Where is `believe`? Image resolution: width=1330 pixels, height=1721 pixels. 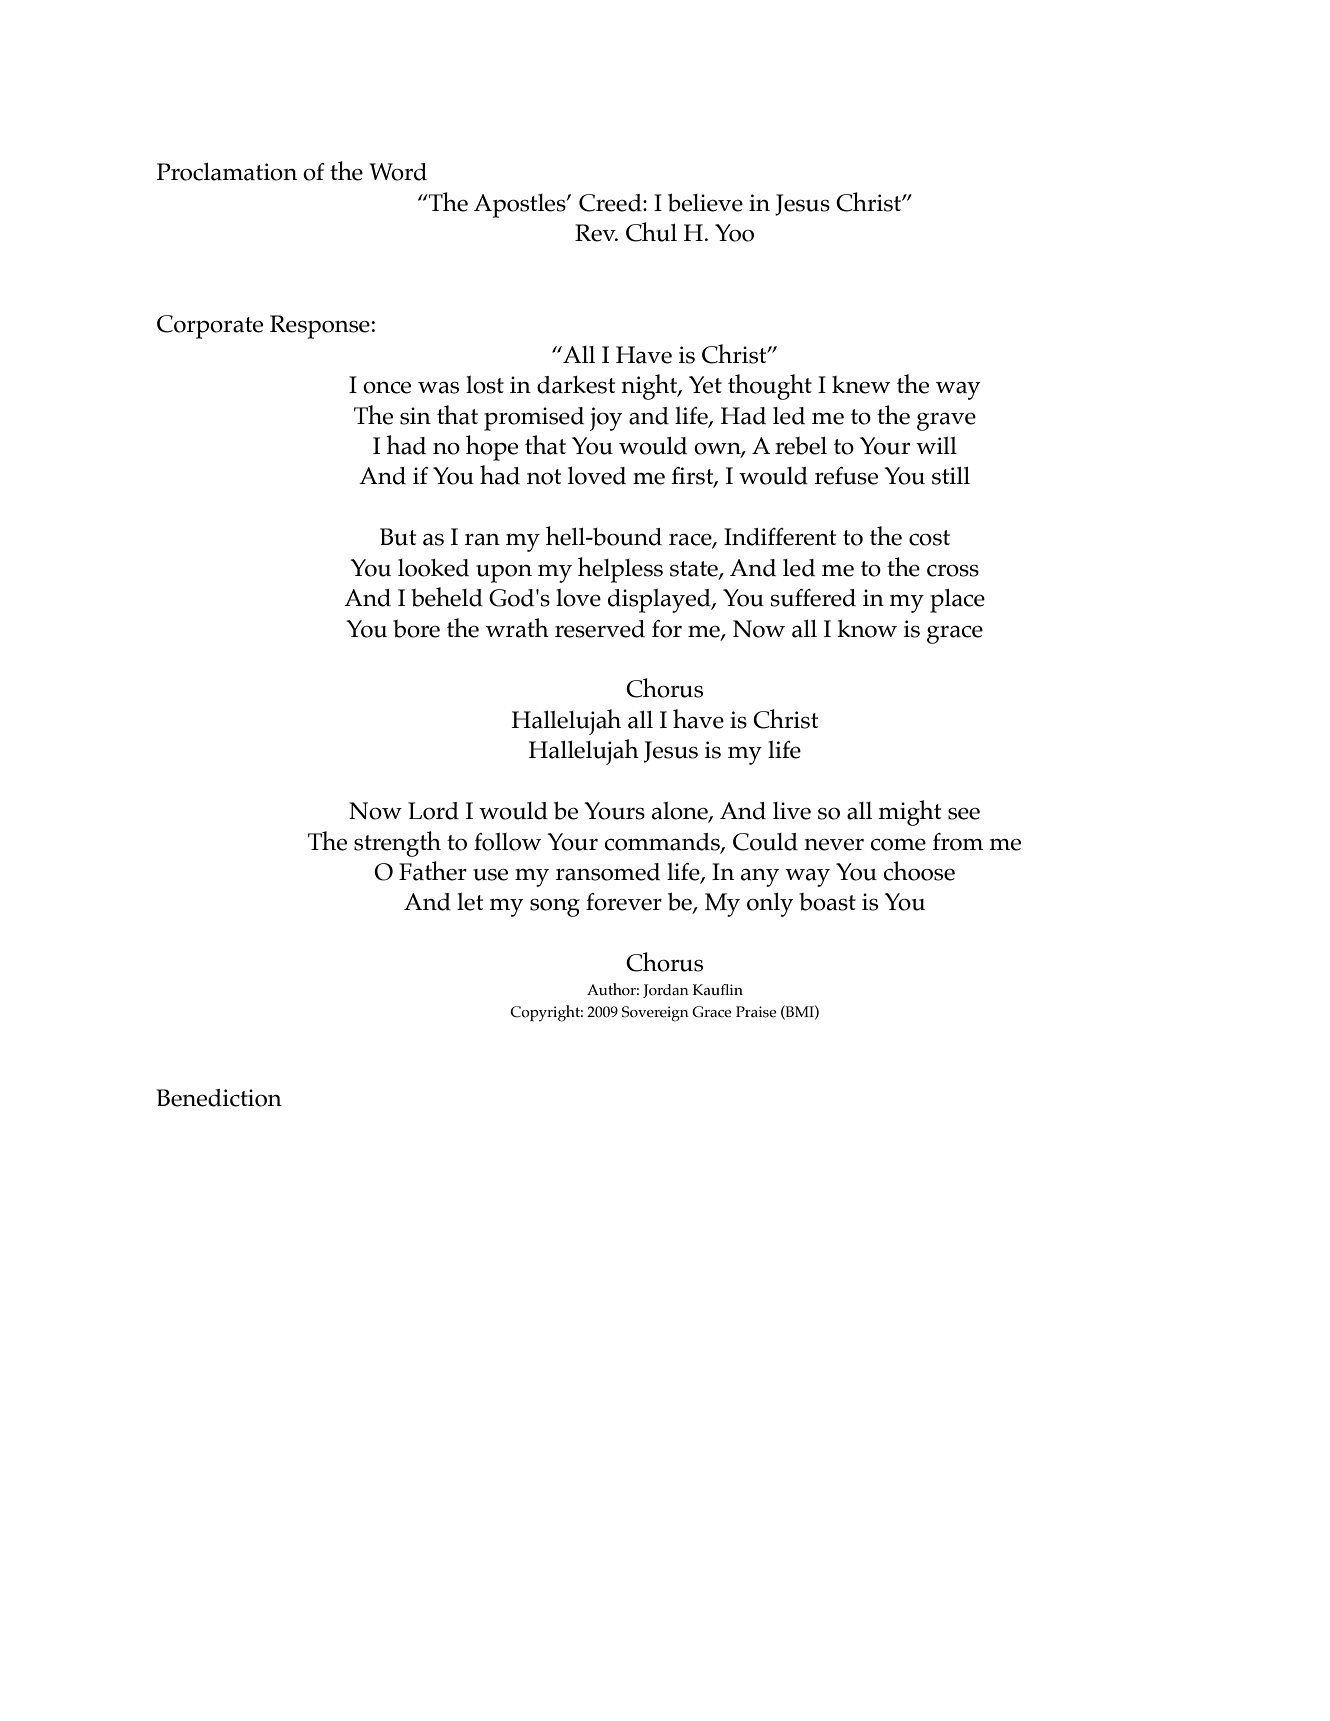 believe is located at coordinates (705, 202).
